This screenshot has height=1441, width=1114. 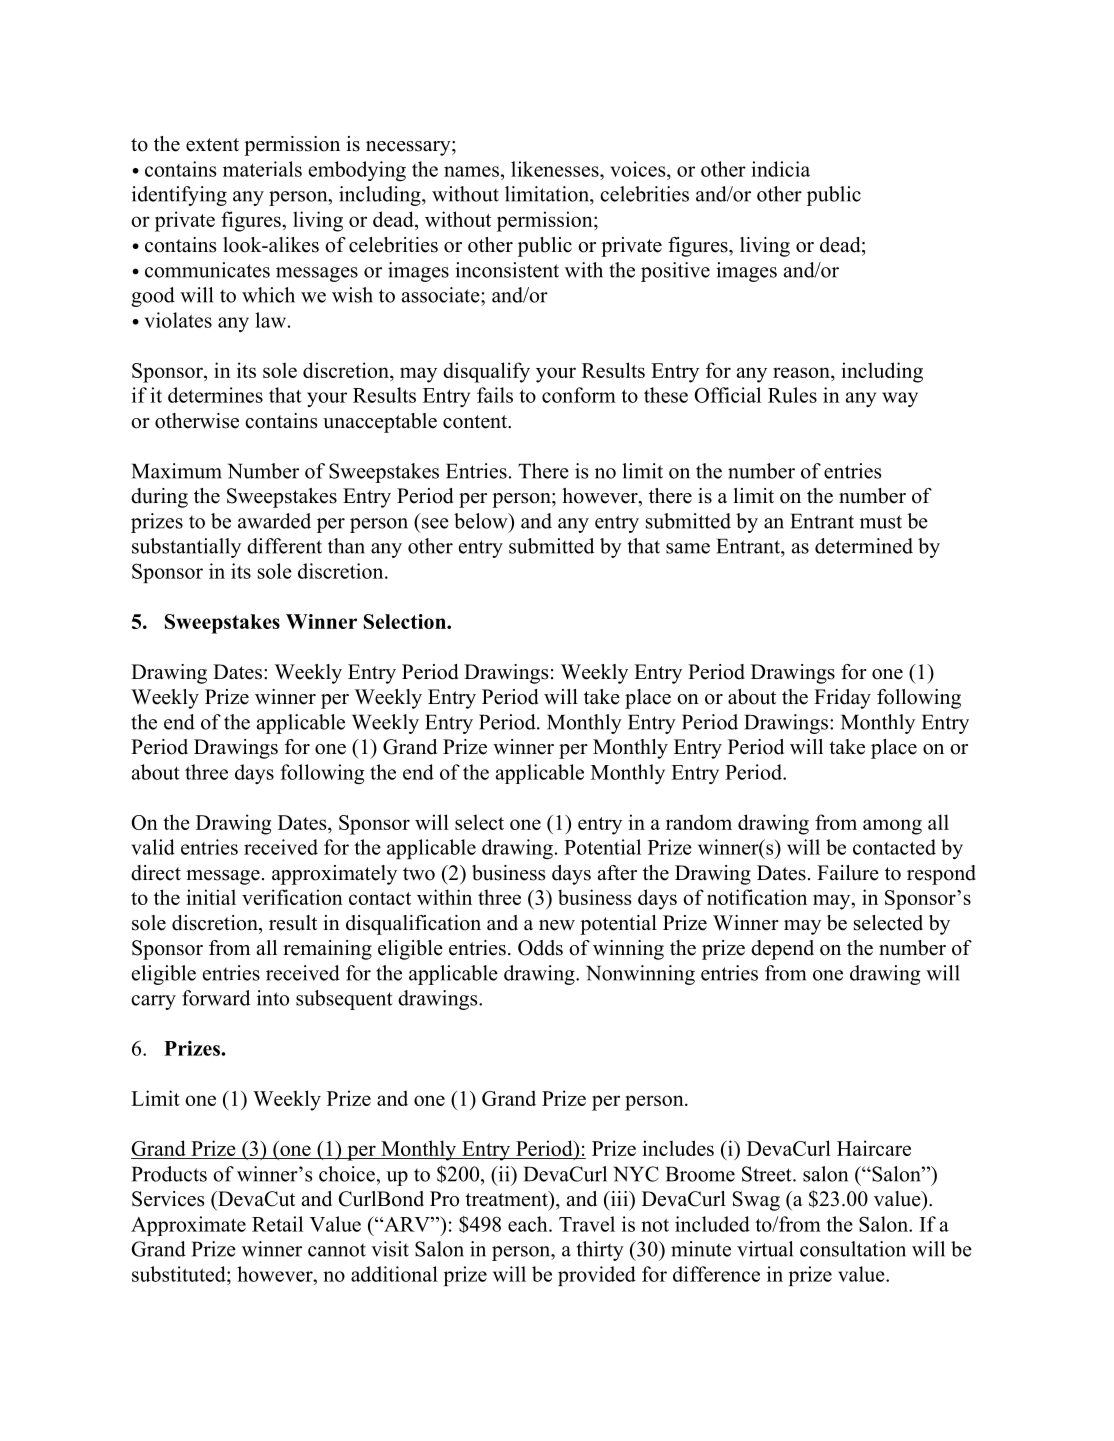 What do you see at coordinates (482, 521) in the screenshot?
I see `below` at bounding box center [482, 521].
